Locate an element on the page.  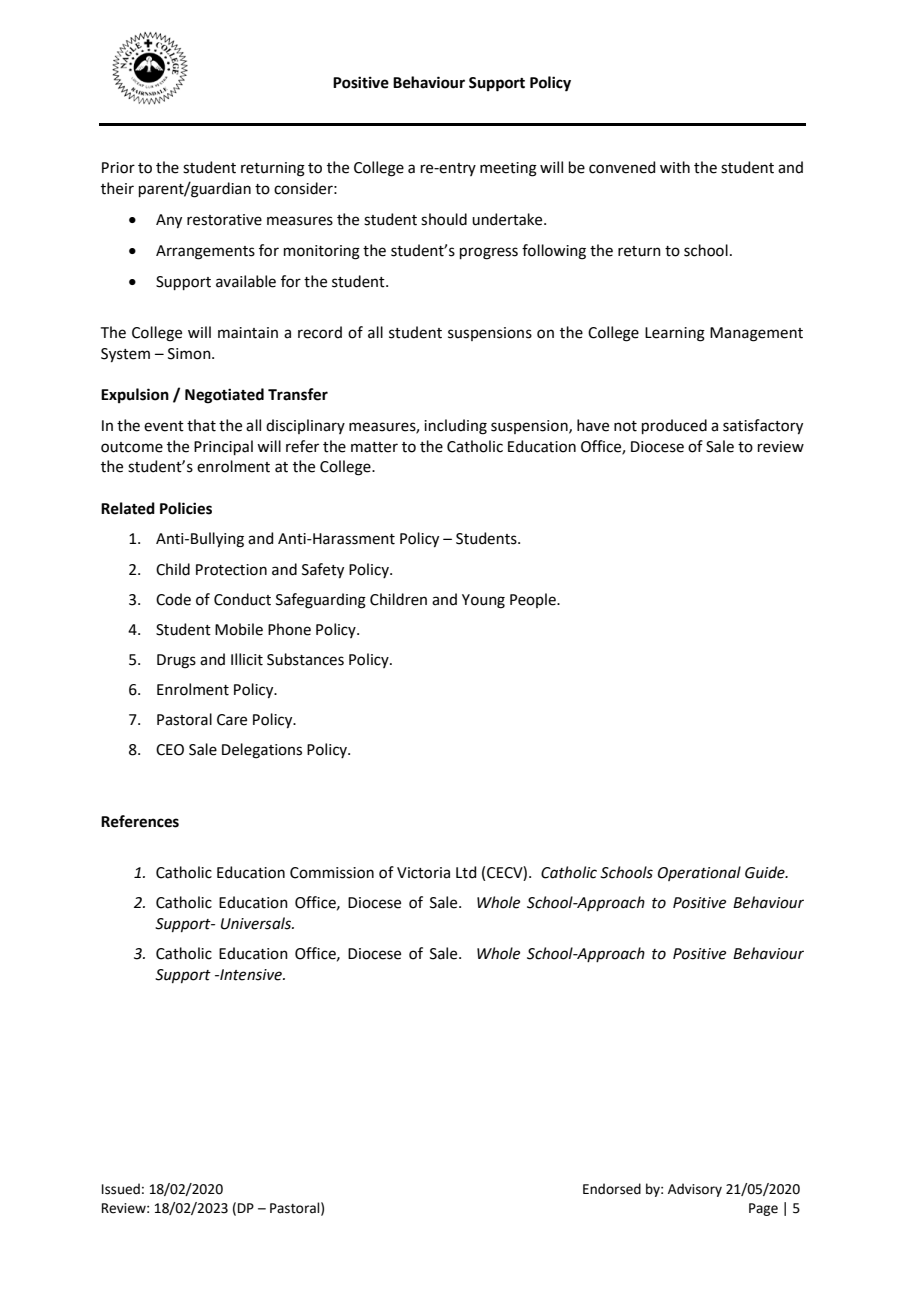
Any is located at coordinates (169, 221).
